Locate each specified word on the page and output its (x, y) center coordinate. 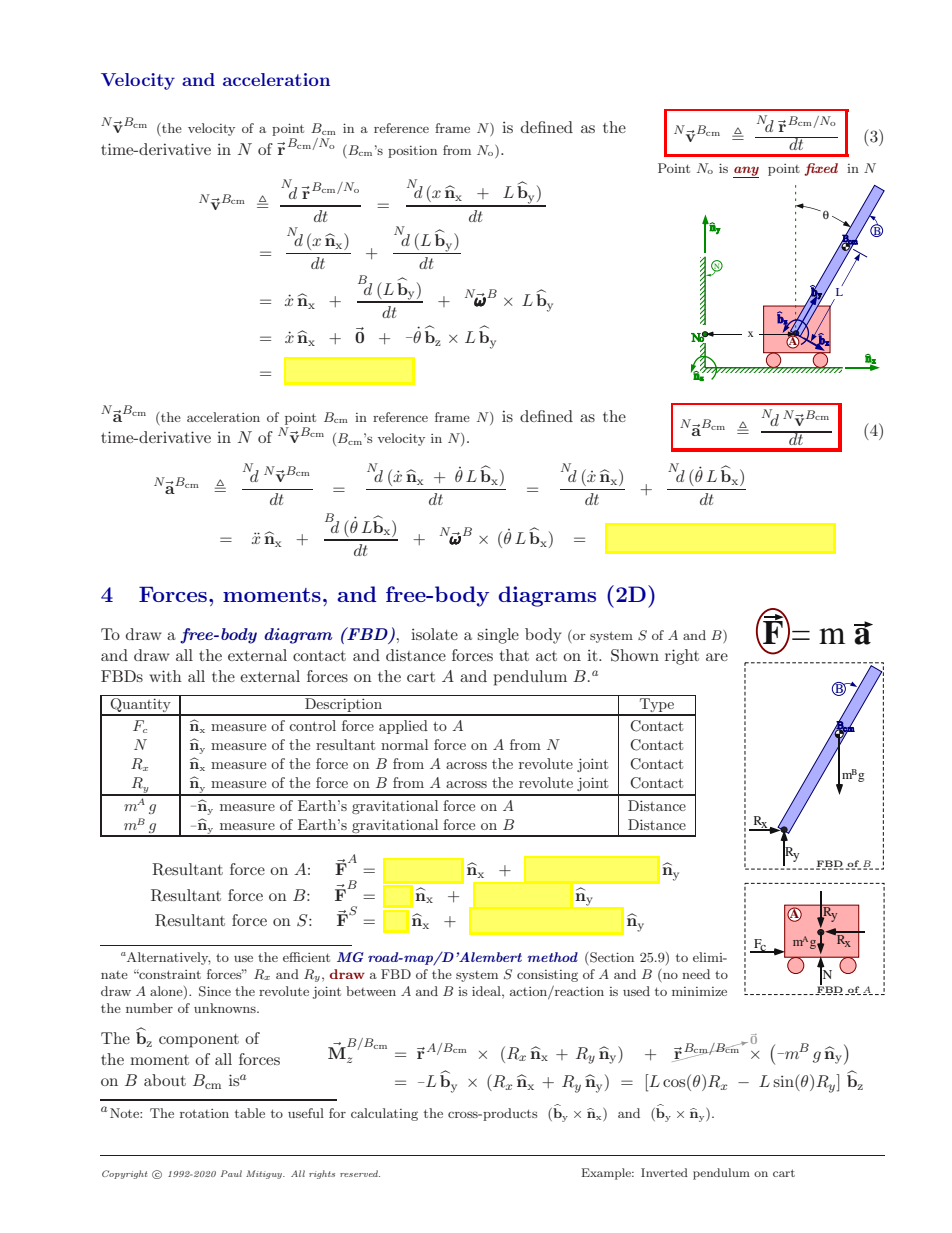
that (514, 655)
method (552, 957)
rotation (204, 1113)
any (746, 172)
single (498, 636)
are (717, 657)
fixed (821, 169)
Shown (635, 655)
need (696, 974)
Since (215, 991)
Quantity (141, 705)
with (165, 676)
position (412, 151)
